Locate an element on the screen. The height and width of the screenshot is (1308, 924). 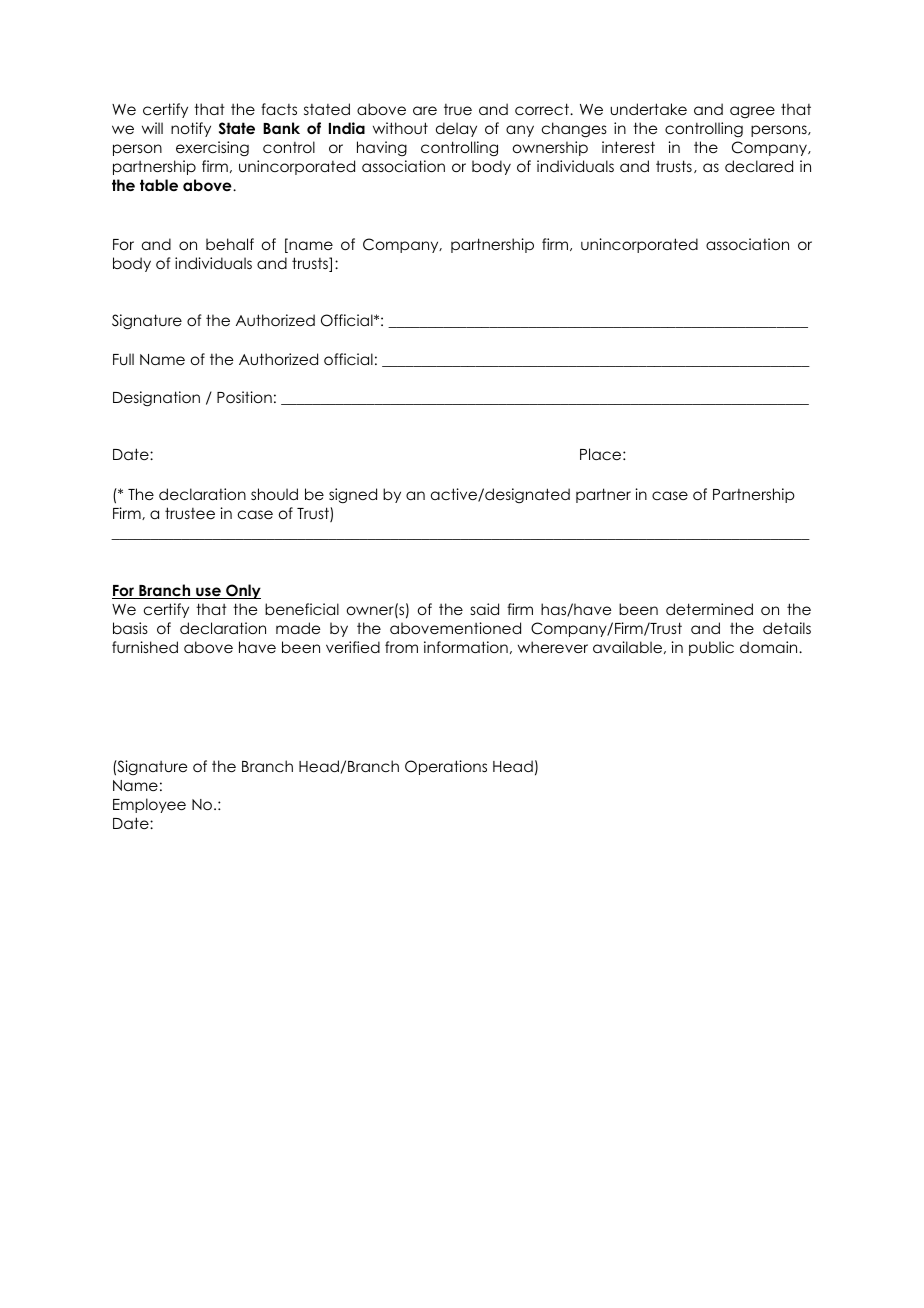
signed is located at coordinates (353, 495).
